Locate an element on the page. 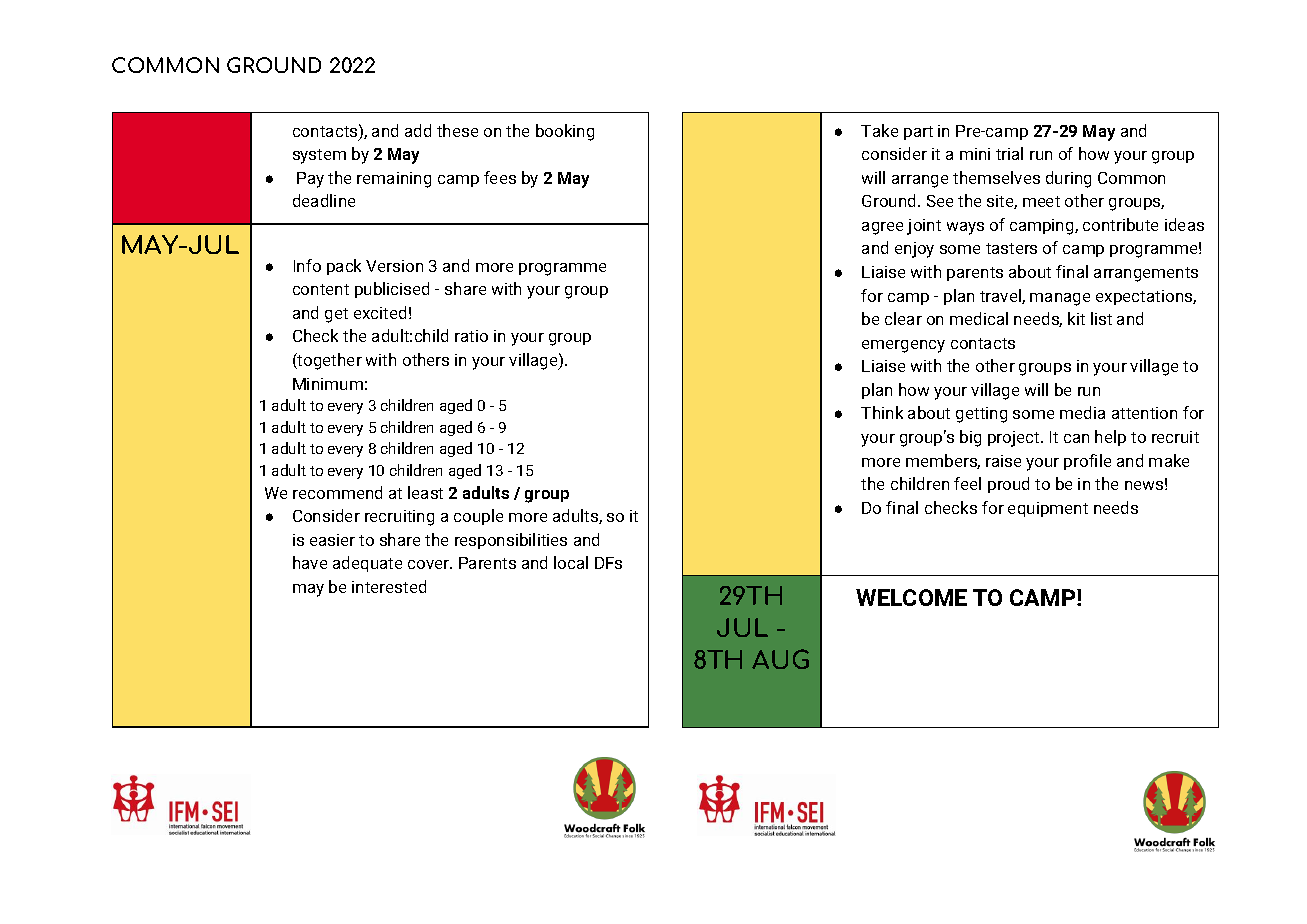 Image resolution: width=1307 pixels, height=924 pixels. trial is located at coordinates (1009, 153).
